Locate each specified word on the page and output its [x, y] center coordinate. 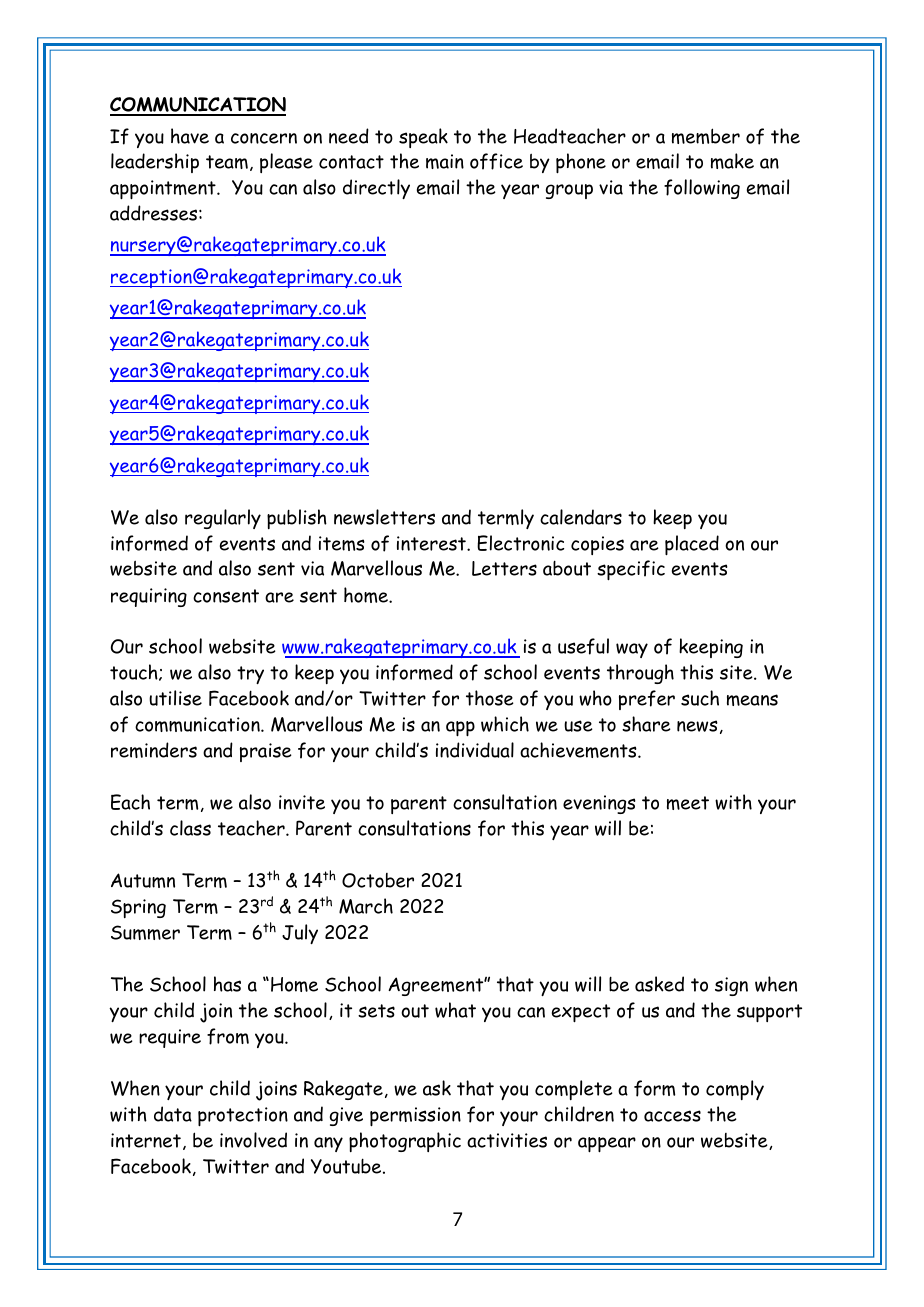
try [250, 675]
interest [432, 543]
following [702, 189]
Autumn [143, 880]
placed [692, 545]
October [378, 880]
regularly [223, 519]
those [490, 698]
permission [415, 1116]
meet [688, 803]
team [227, 162]
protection [243, 1116]
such [700, 698]
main [445, 161]
